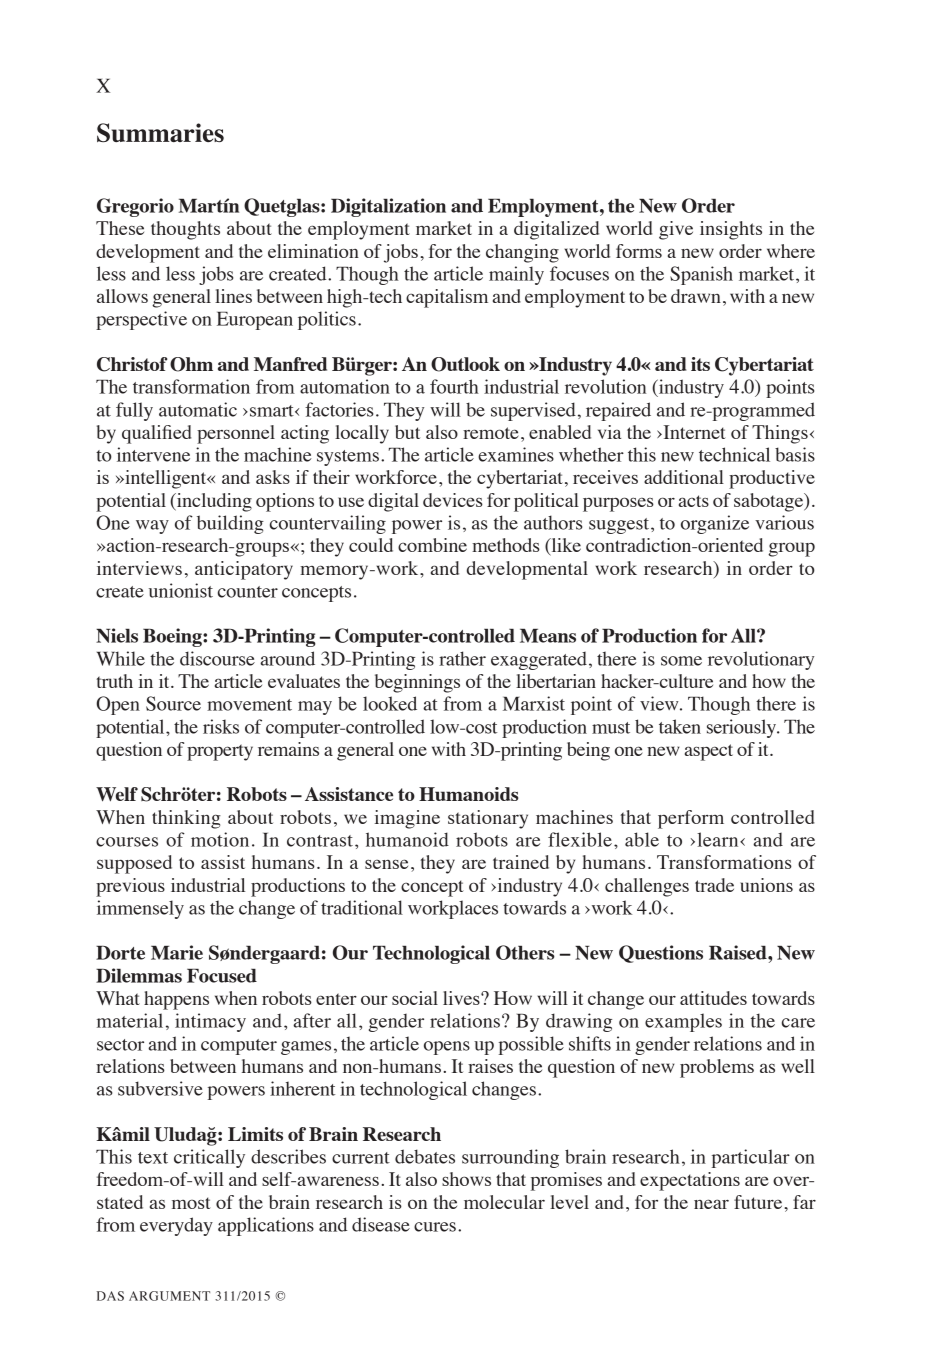 The image size is (950, 1348). Describe the element at coordinates (435, 1227) in the image. I see `cures` at that location.
